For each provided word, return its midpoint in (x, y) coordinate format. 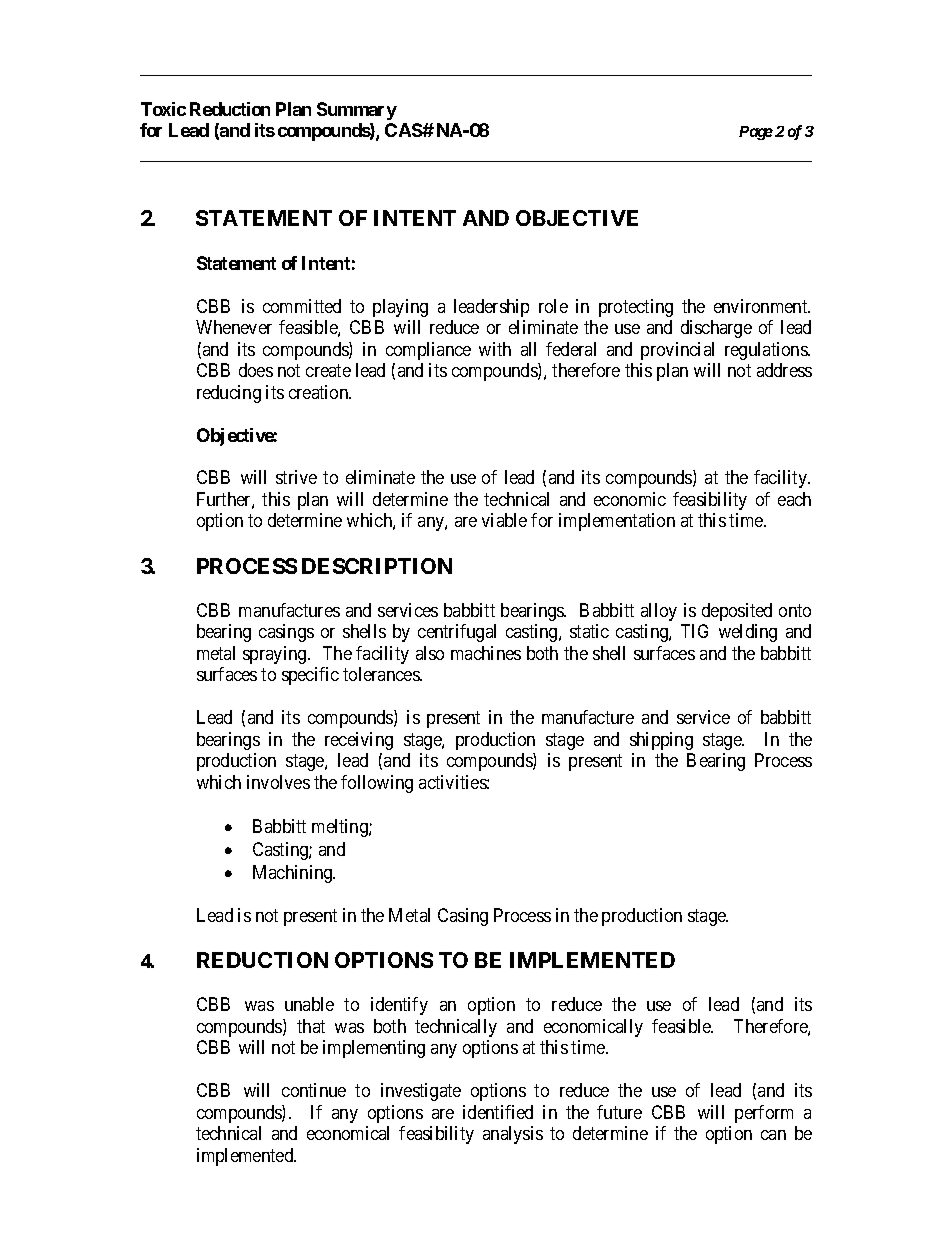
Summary (357, 111)
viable (504, 520)
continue (314, 1090)
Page (756, 133)
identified (498, 1112)
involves (278, 782)
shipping (661, 741)
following (377, 784)
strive (296, 477)
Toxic (163, 109)
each (794, 499)
